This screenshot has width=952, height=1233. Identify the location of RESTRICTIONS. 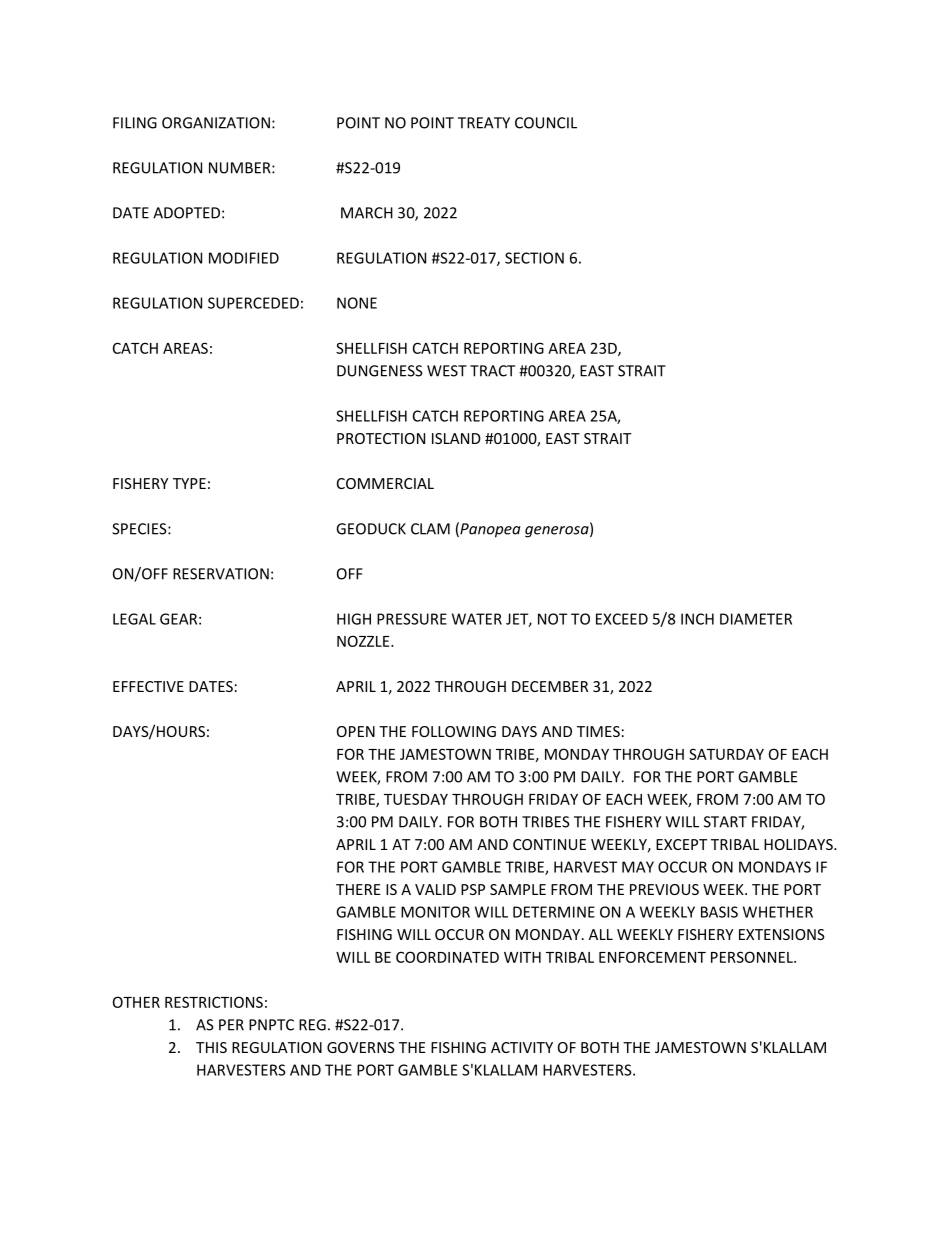
(214, 1002).
